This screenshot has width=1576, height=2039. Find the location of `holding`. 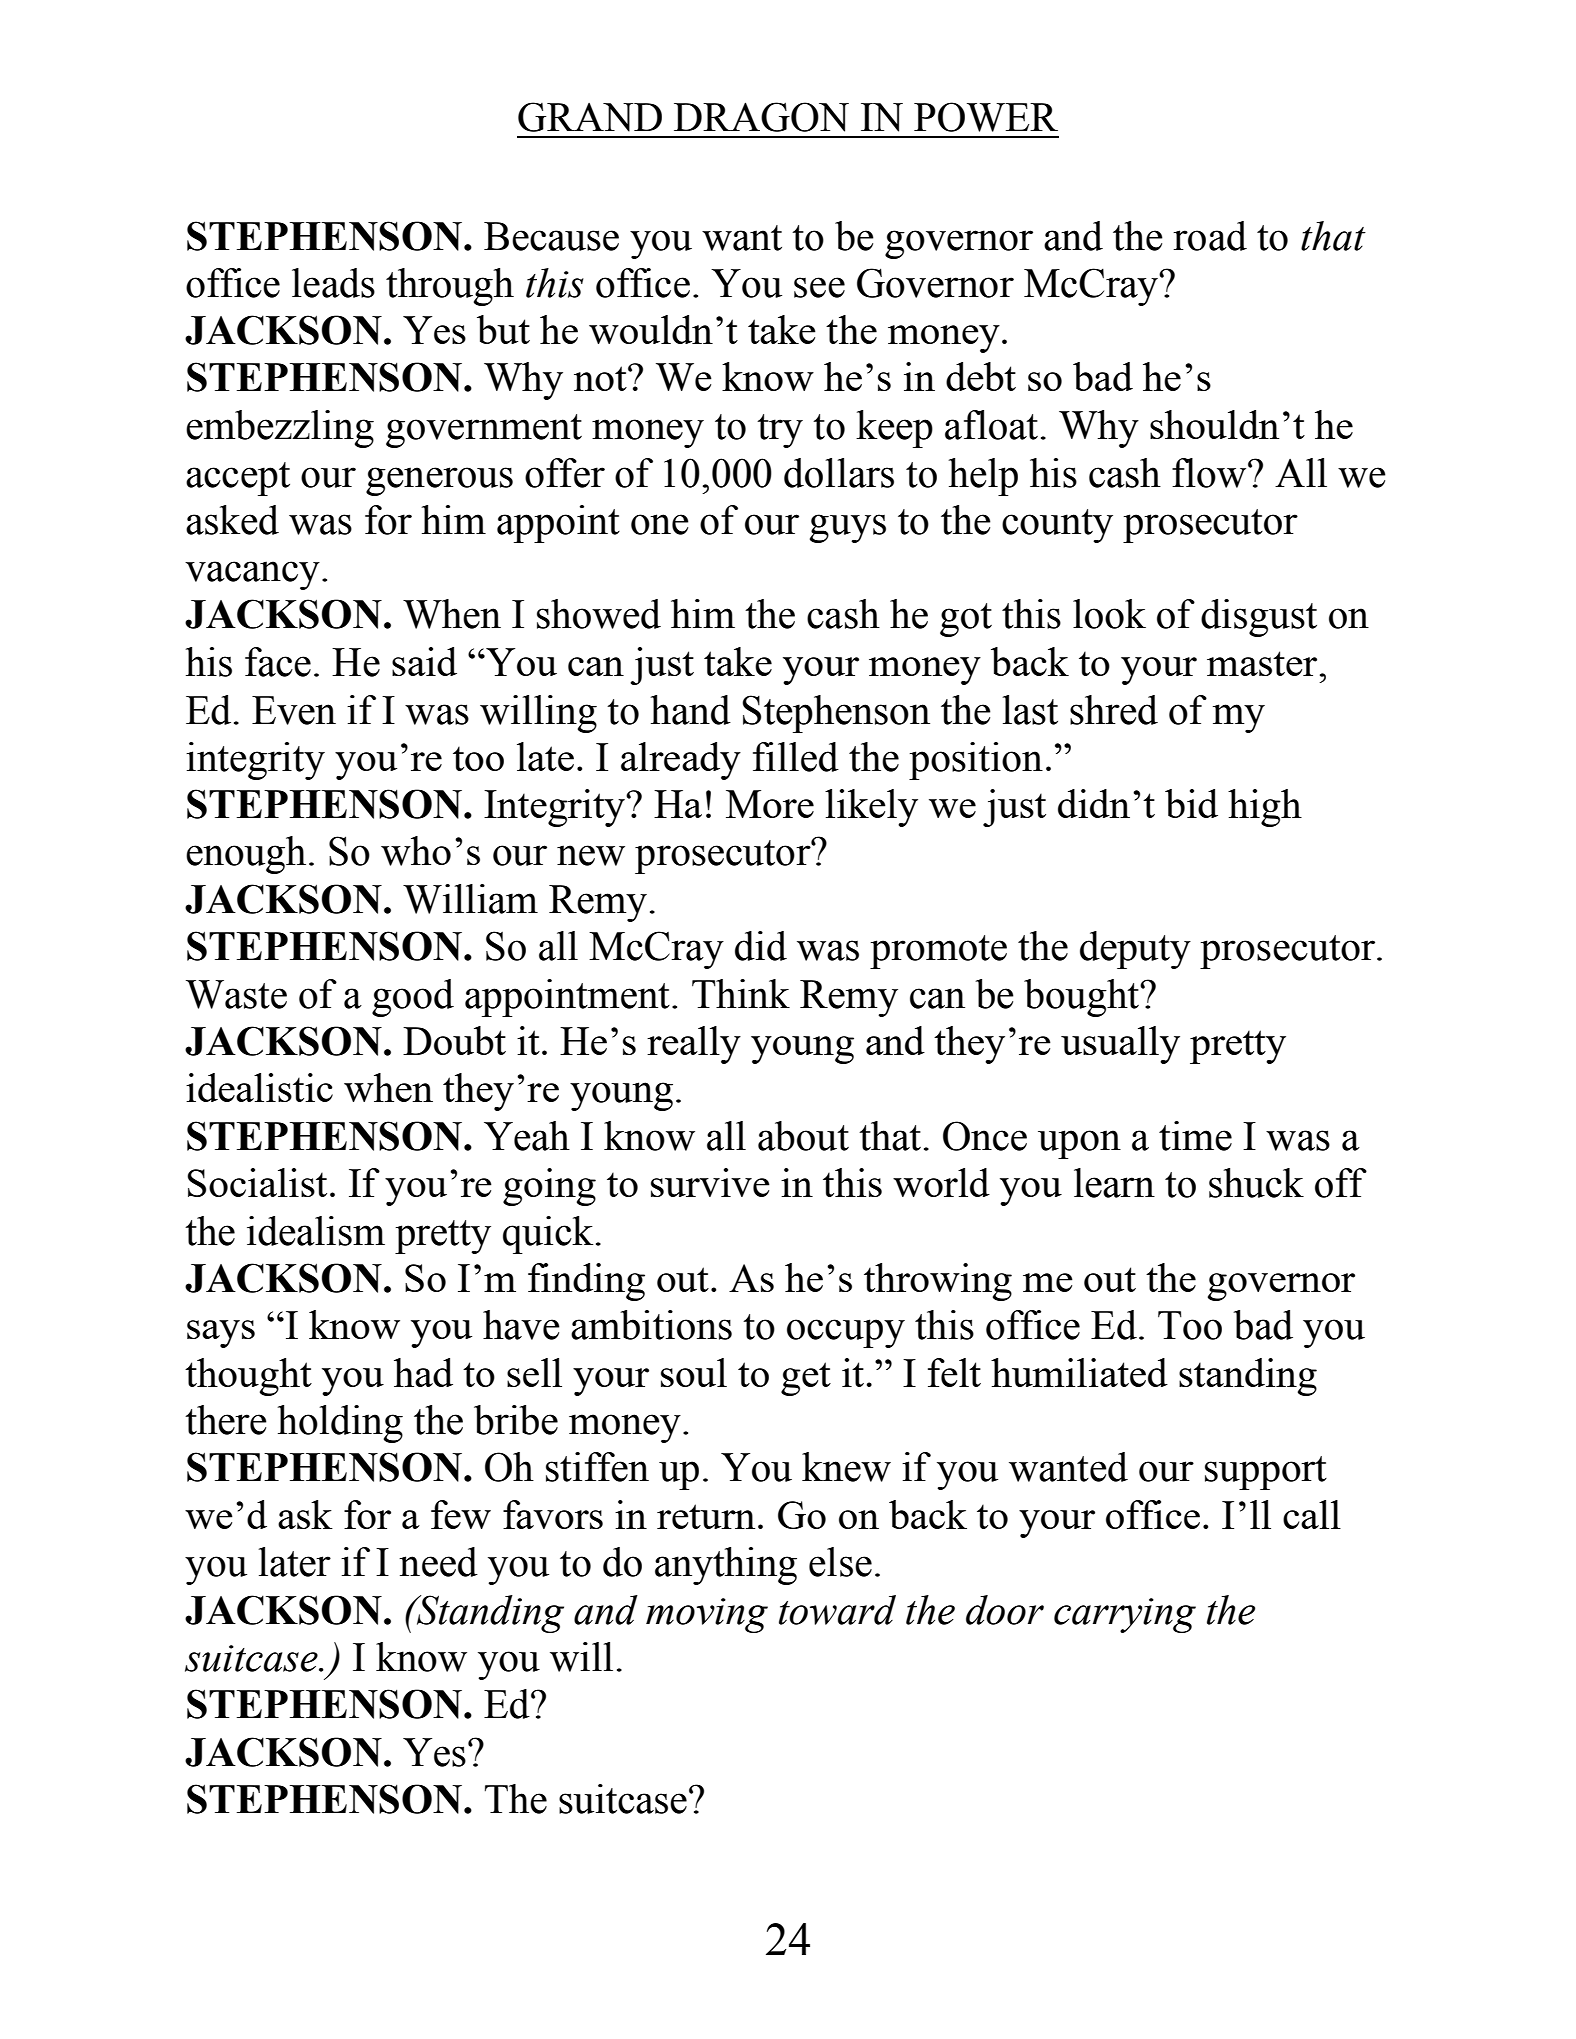

holding is located at coordinates (340, 1424).
